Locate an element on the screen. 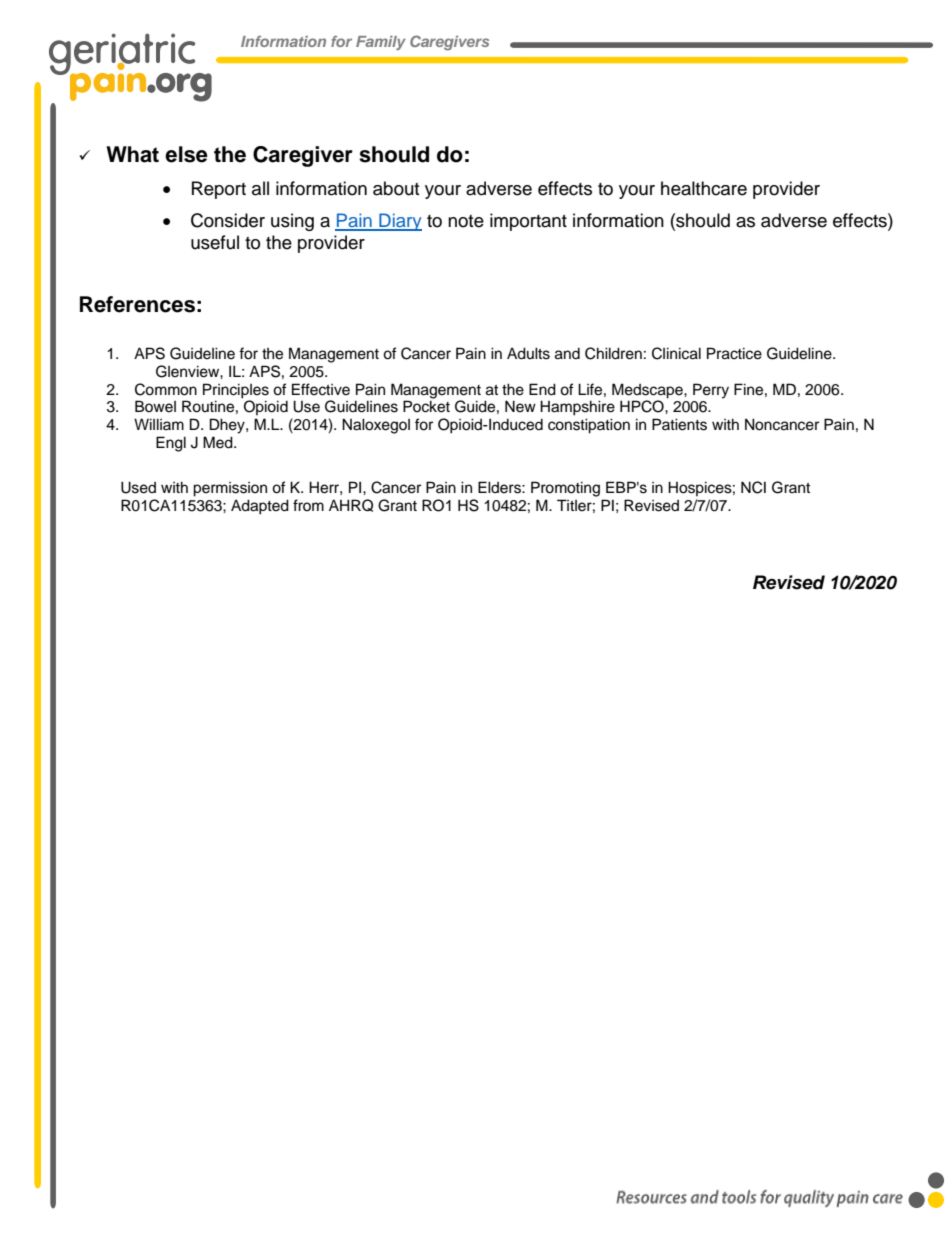  Family is located at coordinates (381, 43).
